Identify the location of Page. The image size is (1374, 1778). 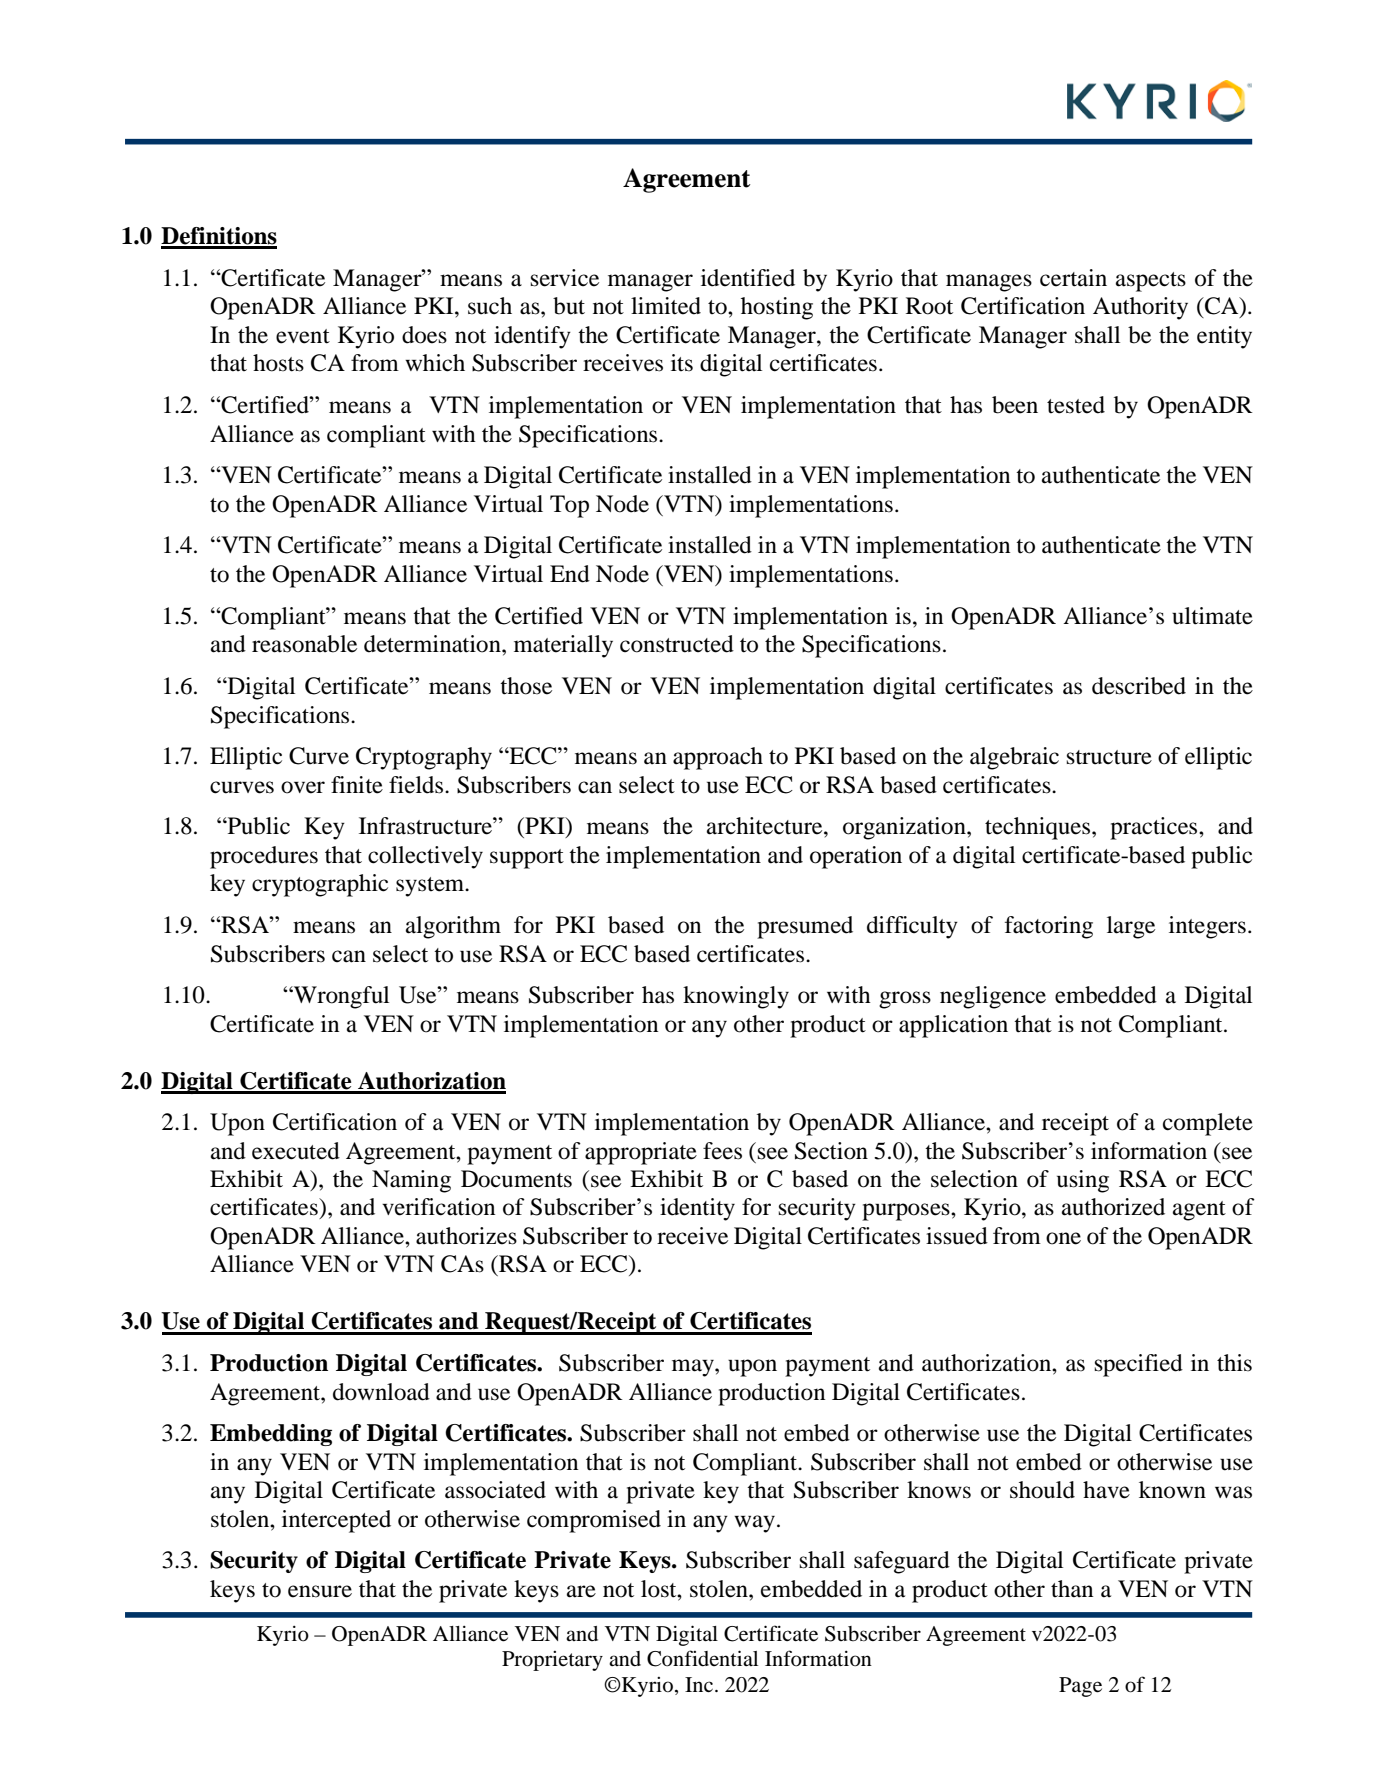
(1080, 1687).
